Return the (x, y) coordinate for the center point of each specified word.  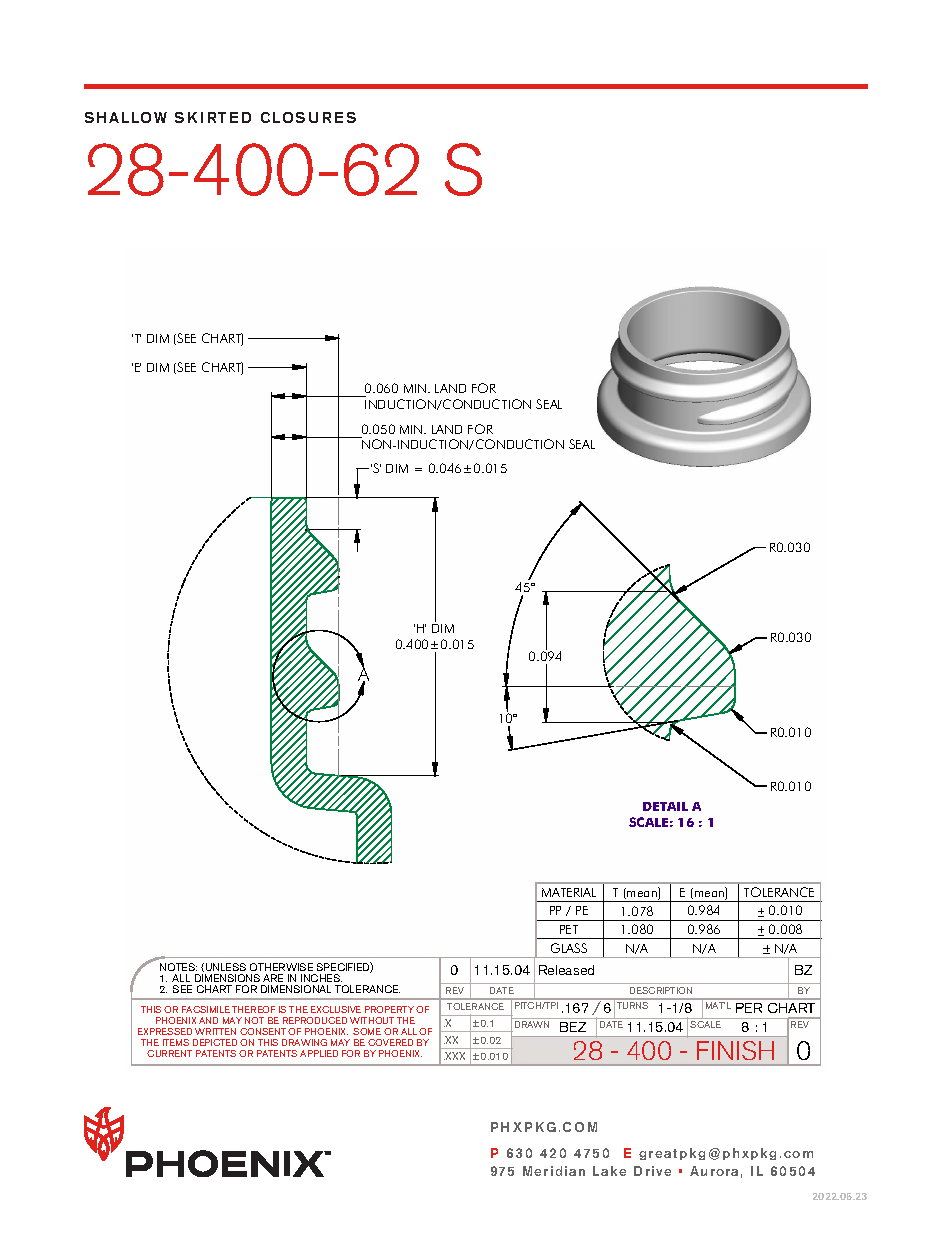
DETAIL (665, 806)
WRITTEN (215, 1031)
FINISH (735, 1050)
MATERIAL (569, 892)
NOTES (178, 967)
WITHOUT (372, 1020)
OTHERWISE (281, 967)
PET (569, 929)
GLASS (569, 948)
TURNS (632, 1005)
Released (566, 970)
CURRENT (169, 1053)
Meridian (554, 1171)
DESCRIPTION (661, 990)
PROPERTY (389, 1009)
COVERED (390, 1042)
